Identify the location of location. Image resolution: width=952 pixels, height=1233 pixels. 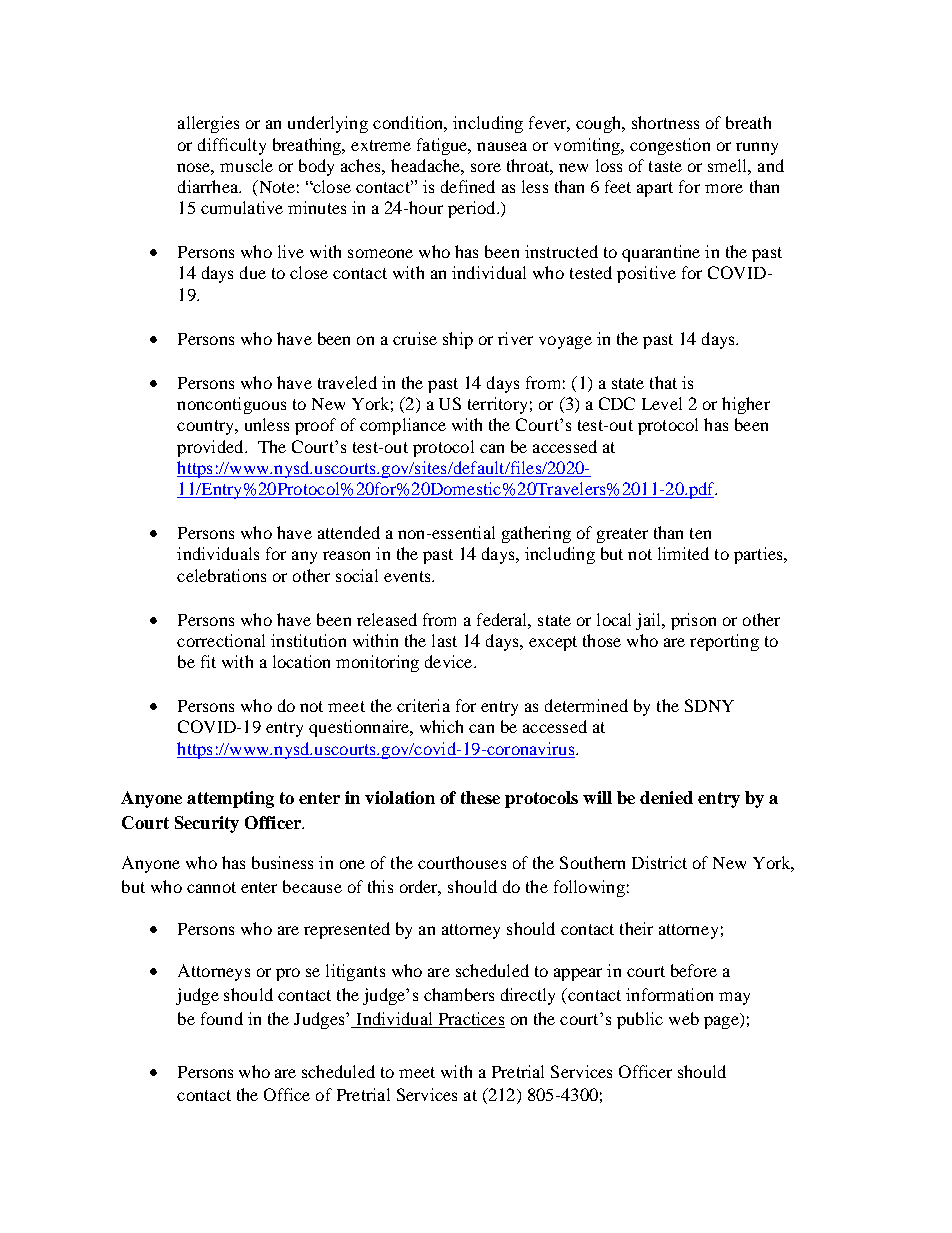
(301, 661).
